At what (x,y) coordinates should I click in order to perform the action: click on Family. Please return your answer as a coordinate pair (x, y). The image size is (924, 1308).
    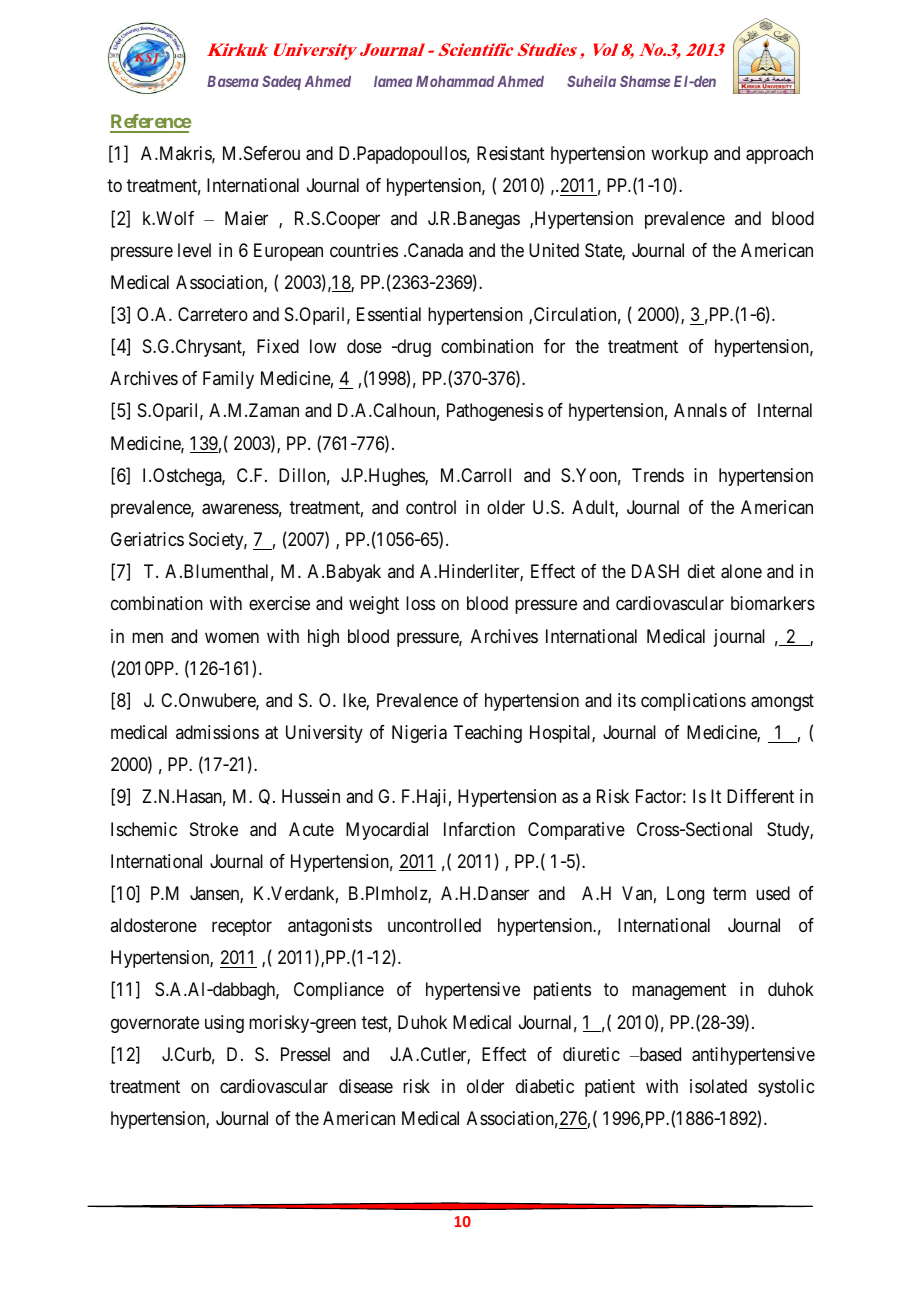
    Looking at the image, I should click on (228, 380).
